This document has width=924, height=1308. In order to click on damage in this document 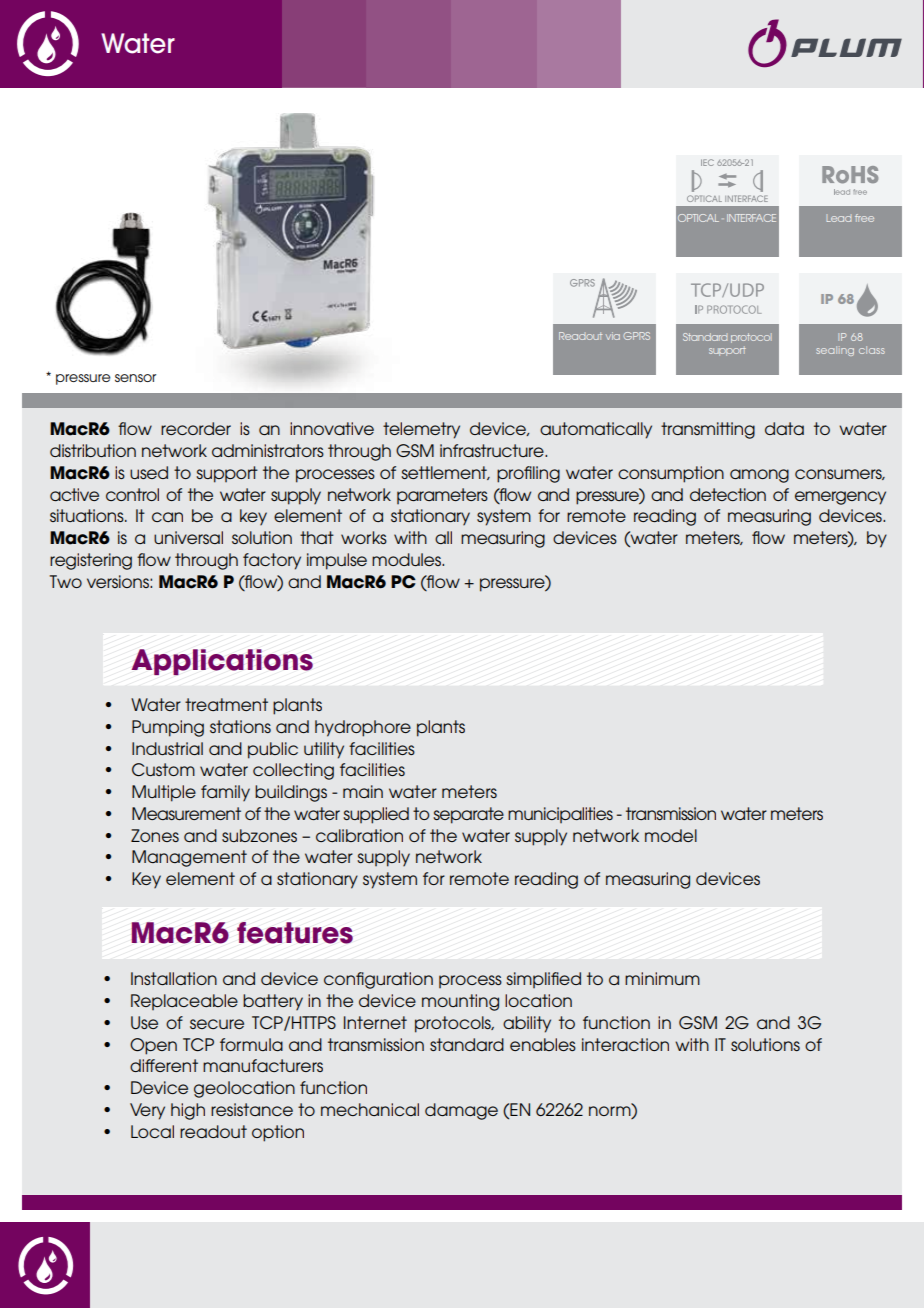, I will do `click(461, 1111)`.
